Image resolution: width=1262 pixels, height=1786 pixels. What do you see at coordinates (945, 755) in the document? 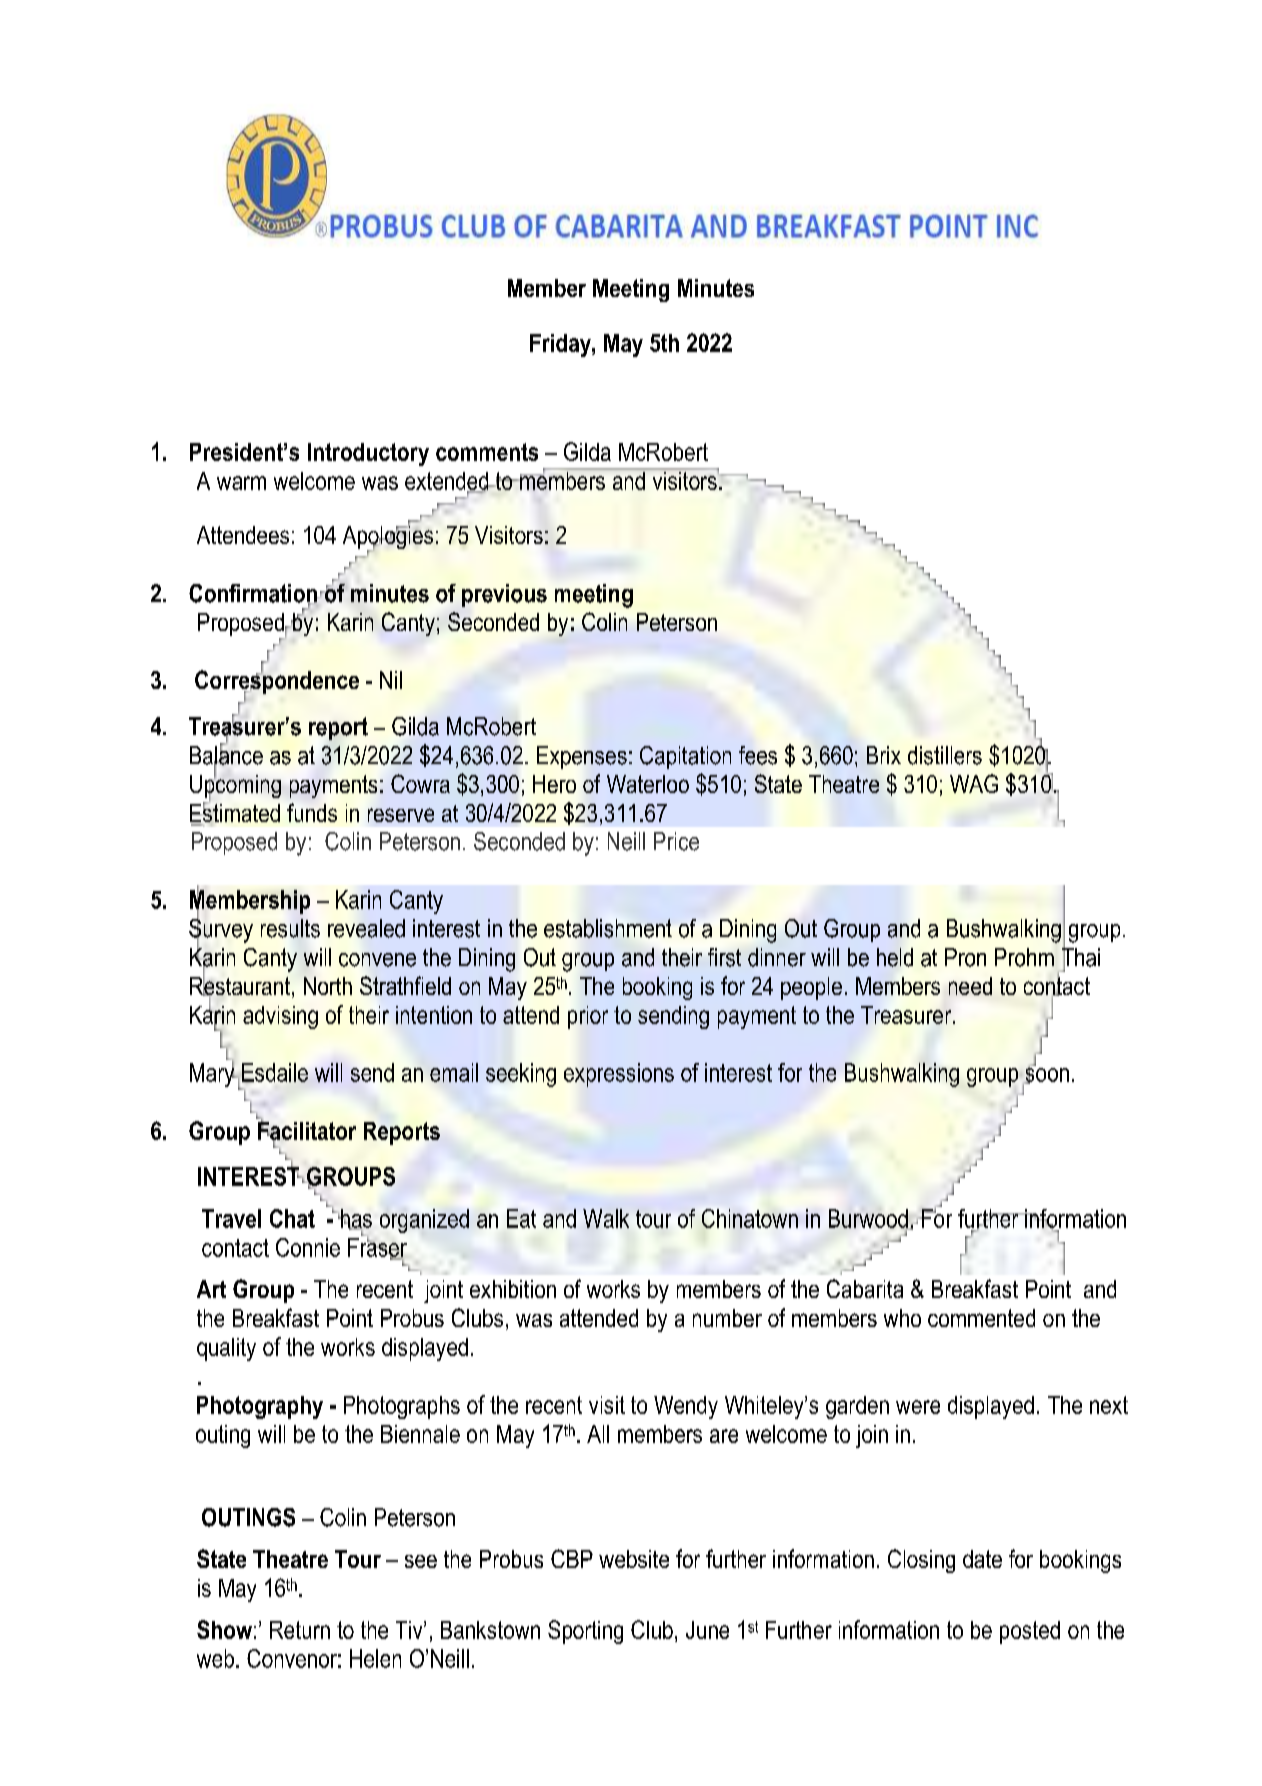
I see `distillers` at bounding box center [945, 755].
